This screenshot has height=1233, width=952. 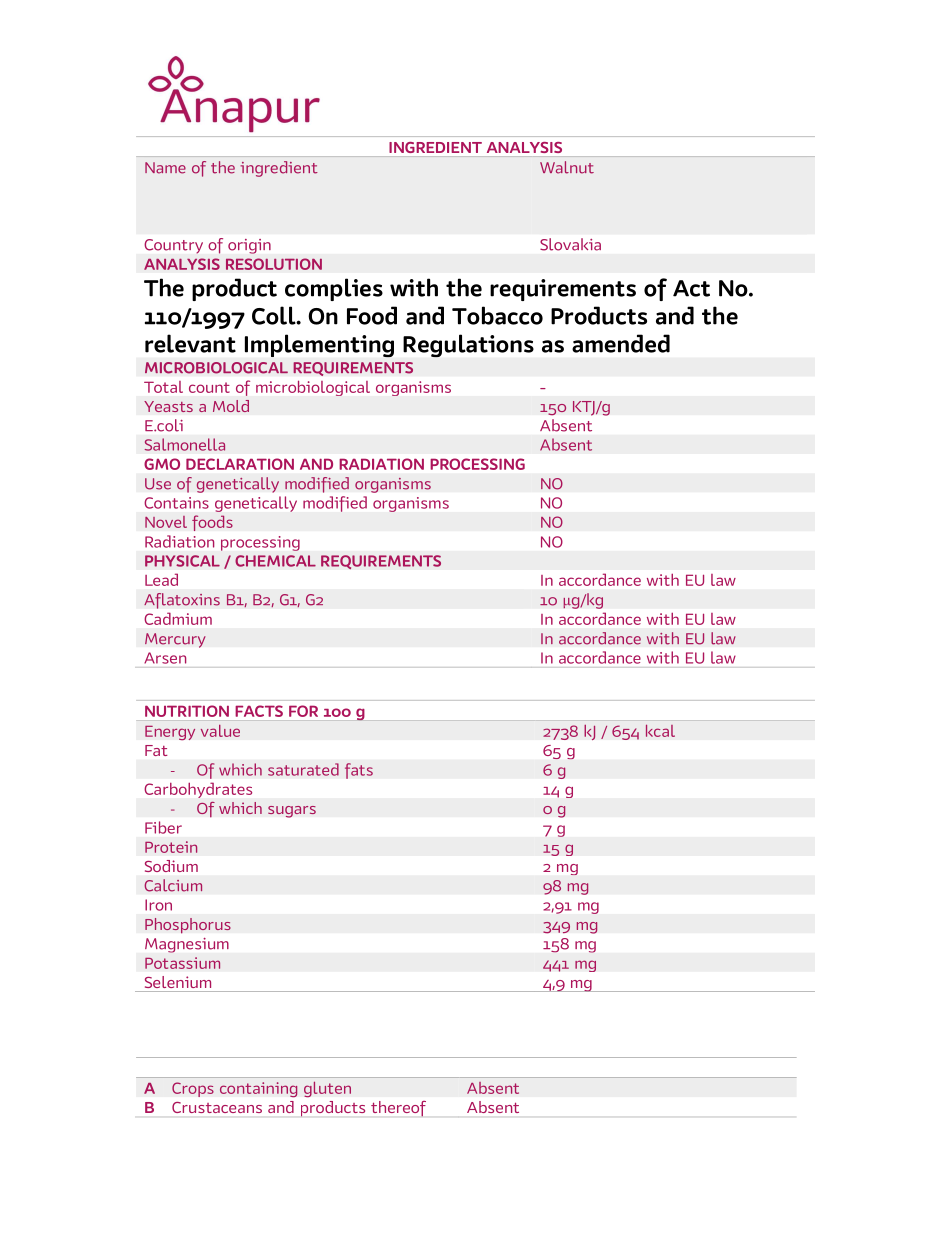 What do you see at coordinates (334, 289) in the screenshot?
I see `complies` at bounding box center [334, 289].
